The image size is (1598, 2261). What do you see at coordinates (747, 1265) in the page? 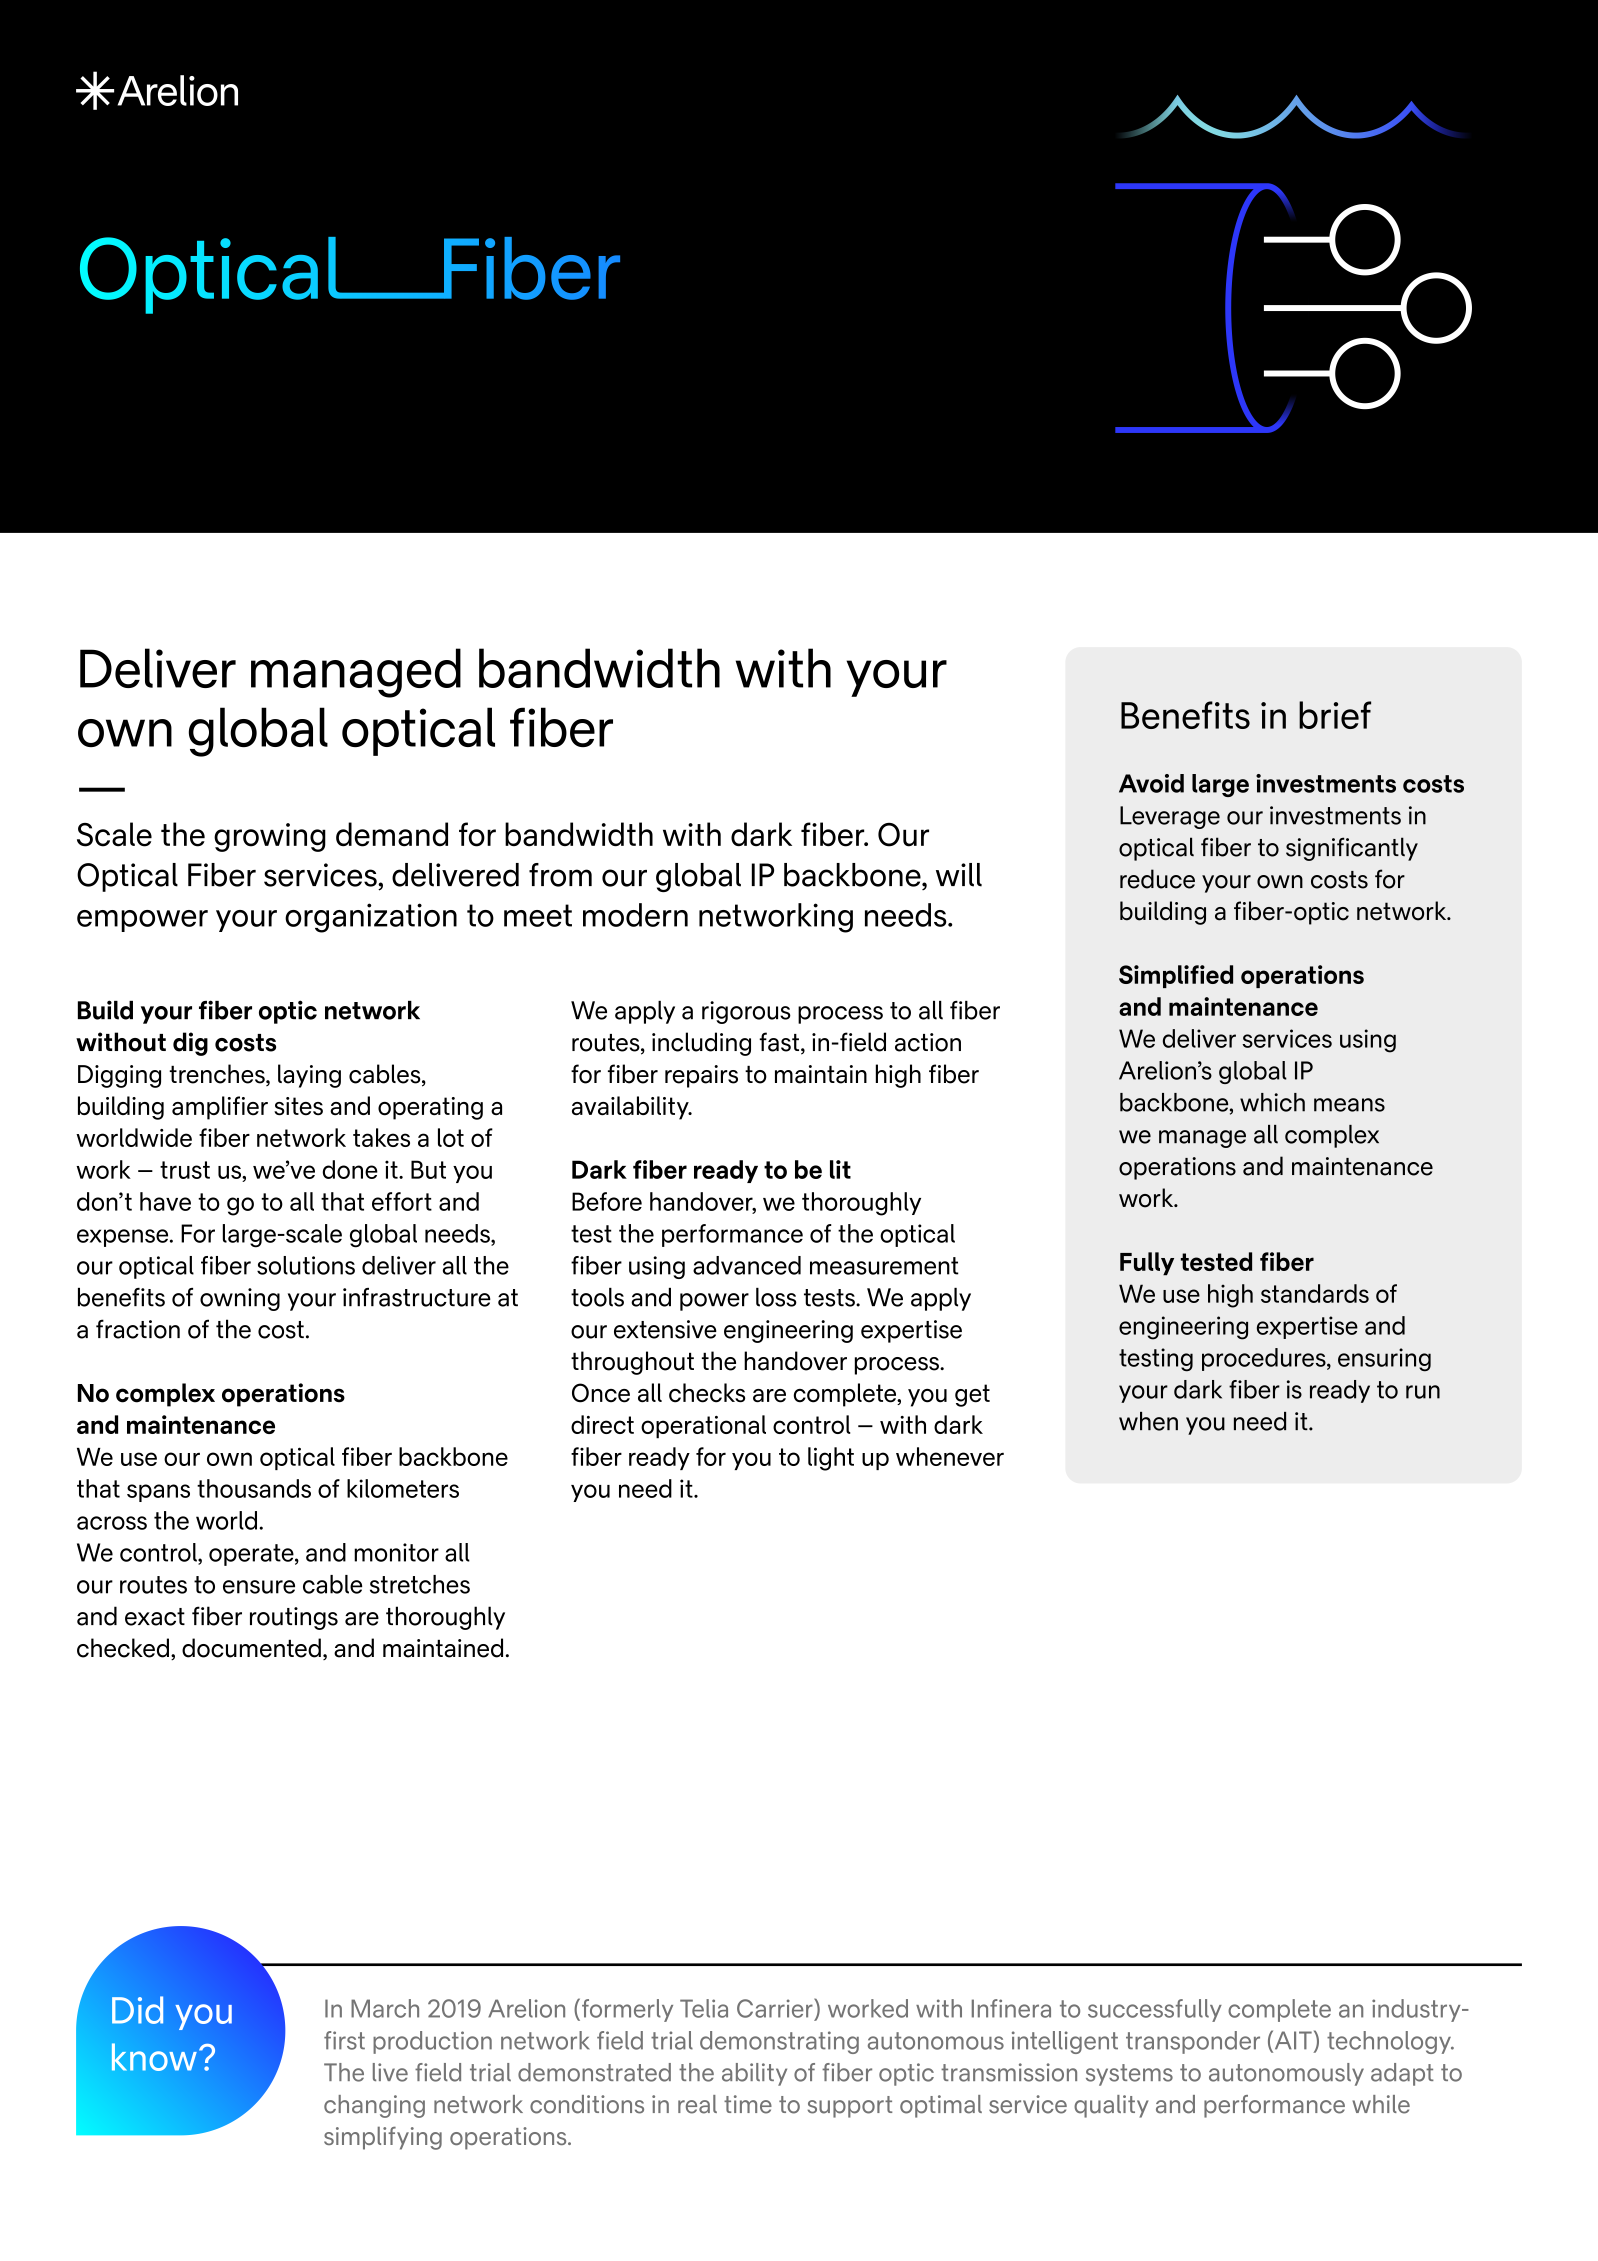
I see `advanced` at bounding box center [747, 1265].
